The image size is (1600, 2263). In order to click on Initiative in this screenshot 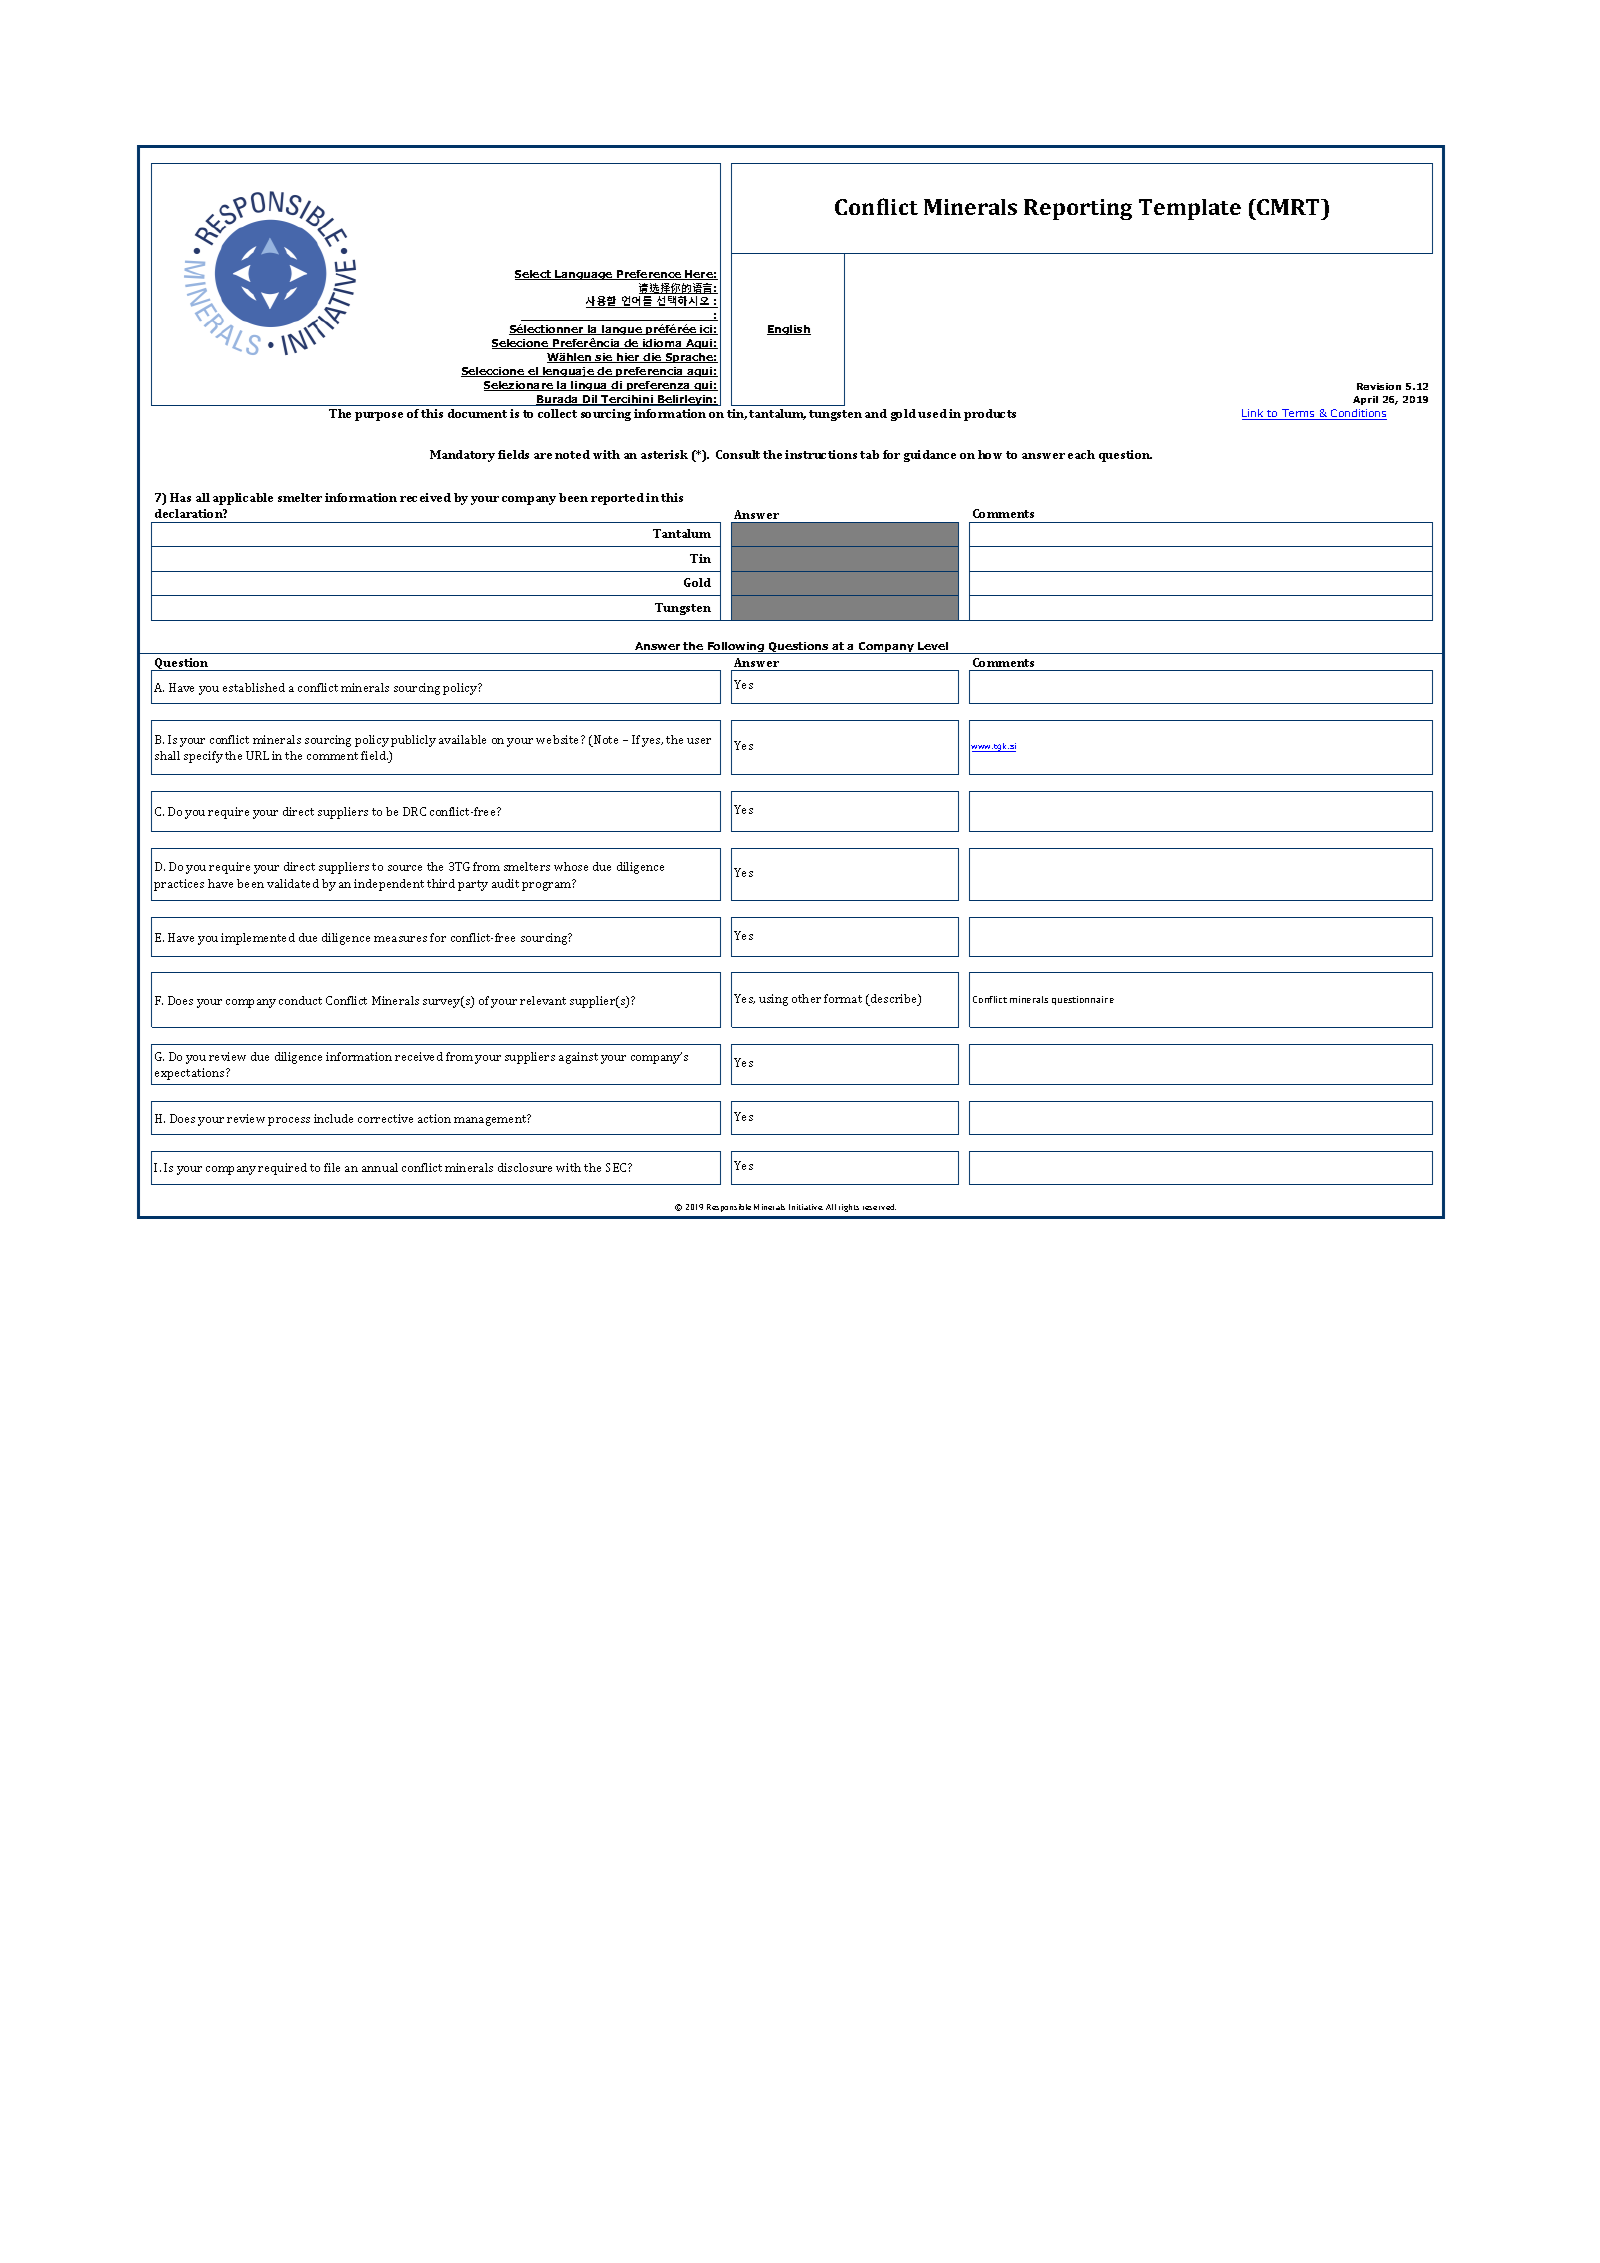, I will do `click(806, 1207)`.
